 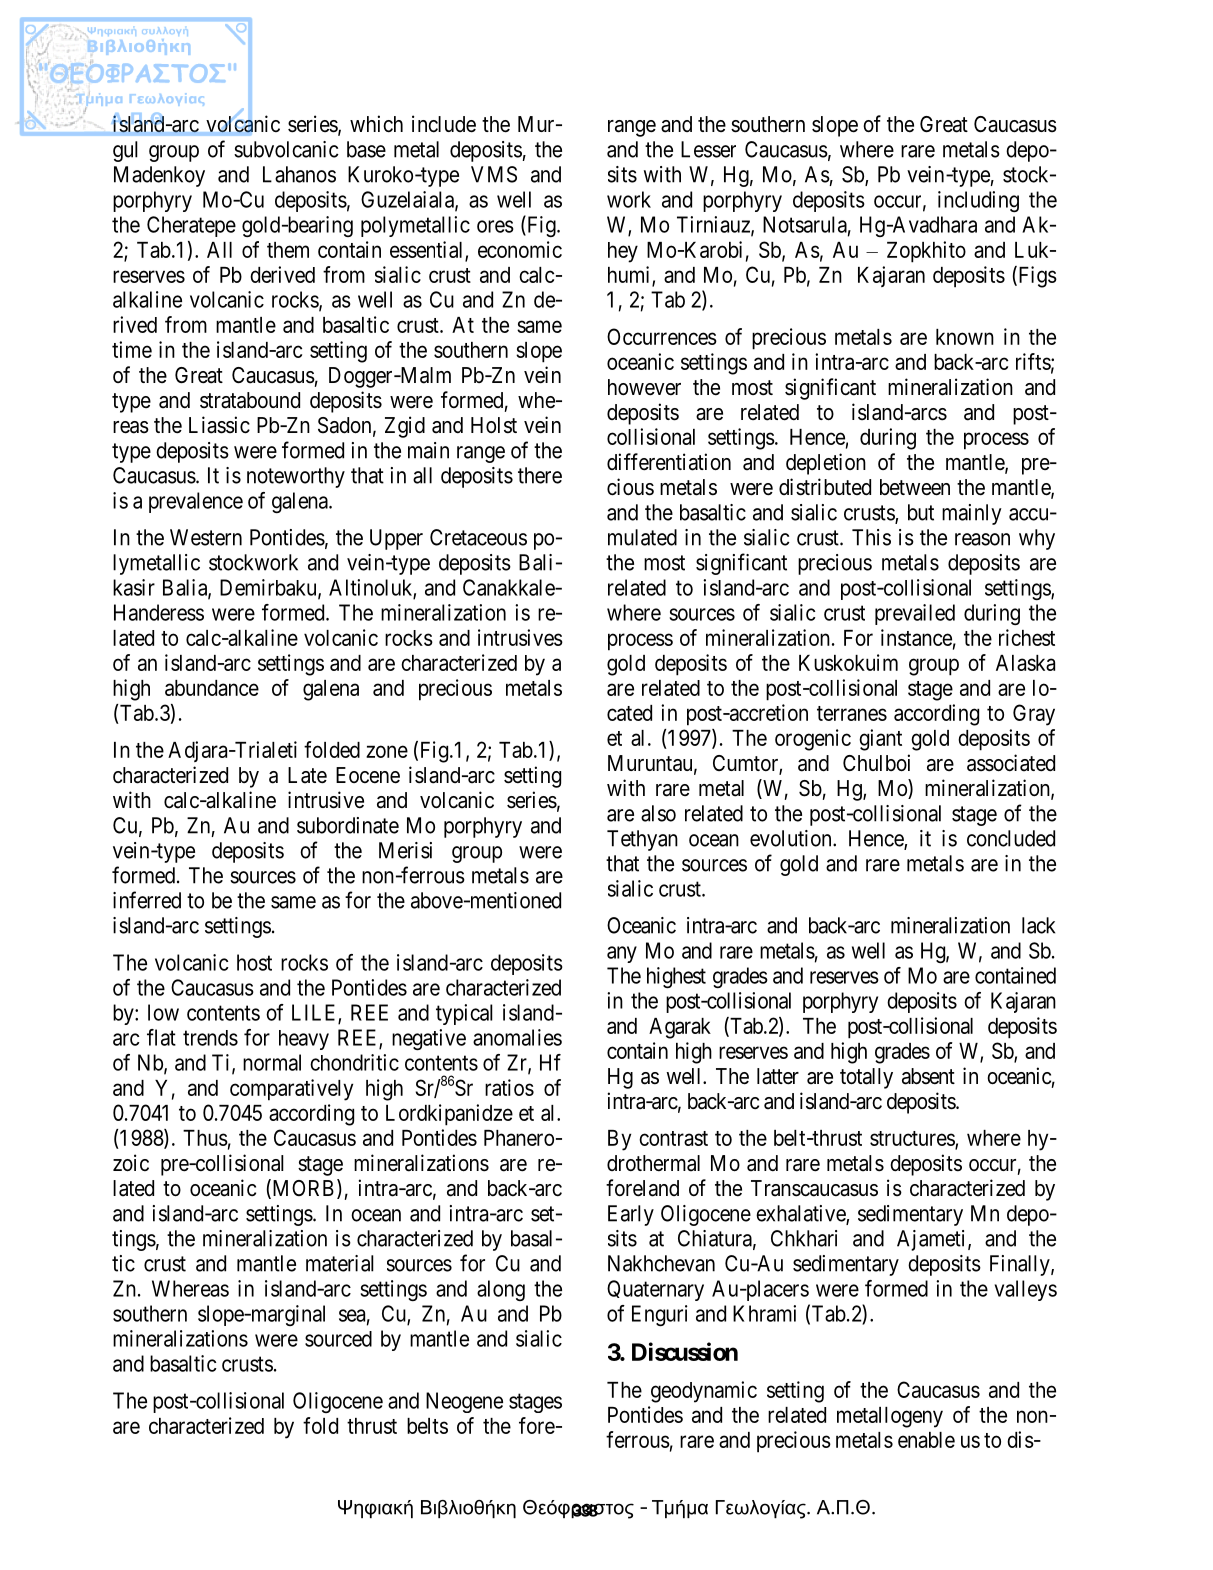 I want to click on base, so click(x=366, y=149).
